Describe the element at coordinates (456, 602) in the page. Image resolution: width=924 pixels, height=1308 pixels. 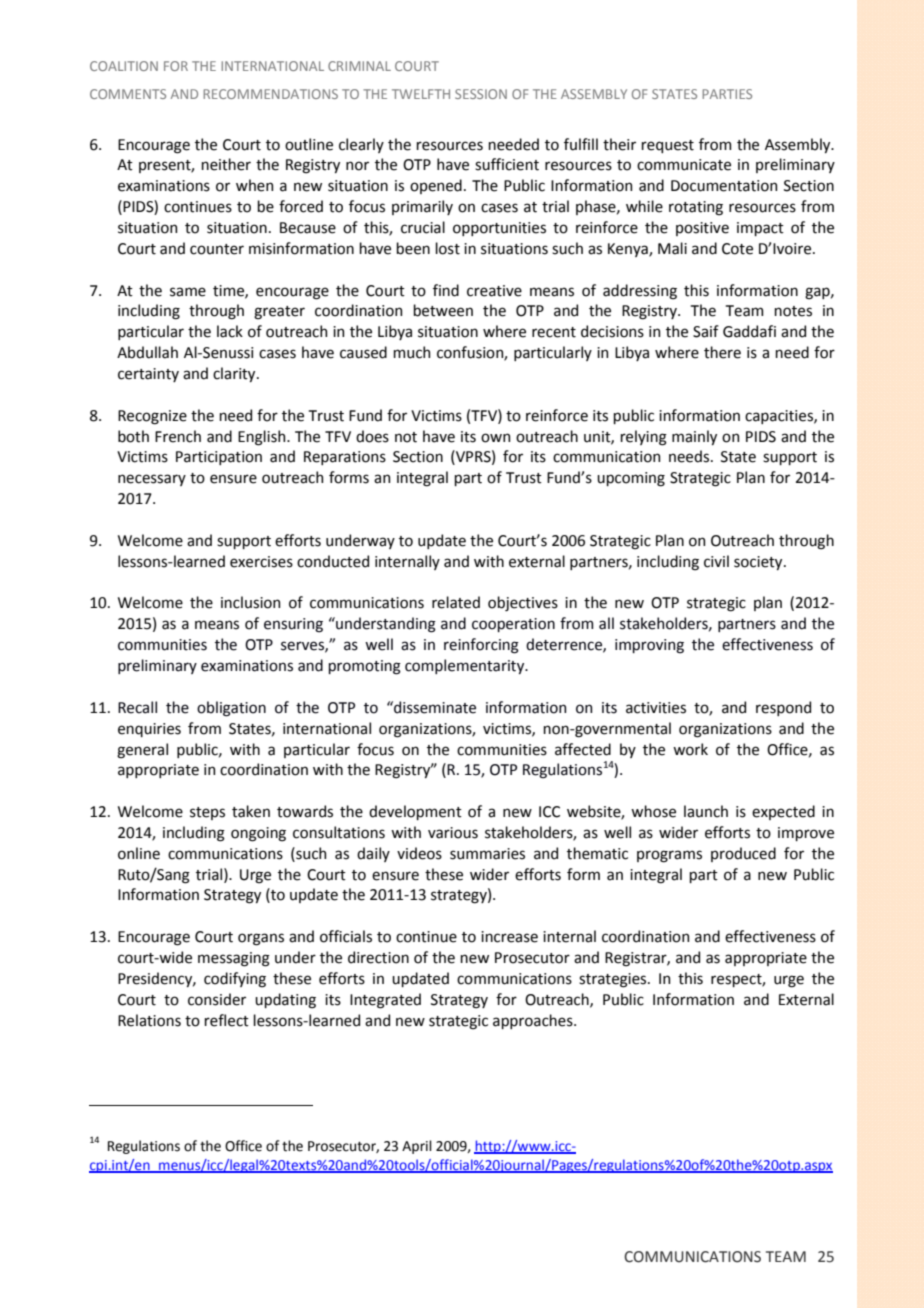
I see `related` at that location.
